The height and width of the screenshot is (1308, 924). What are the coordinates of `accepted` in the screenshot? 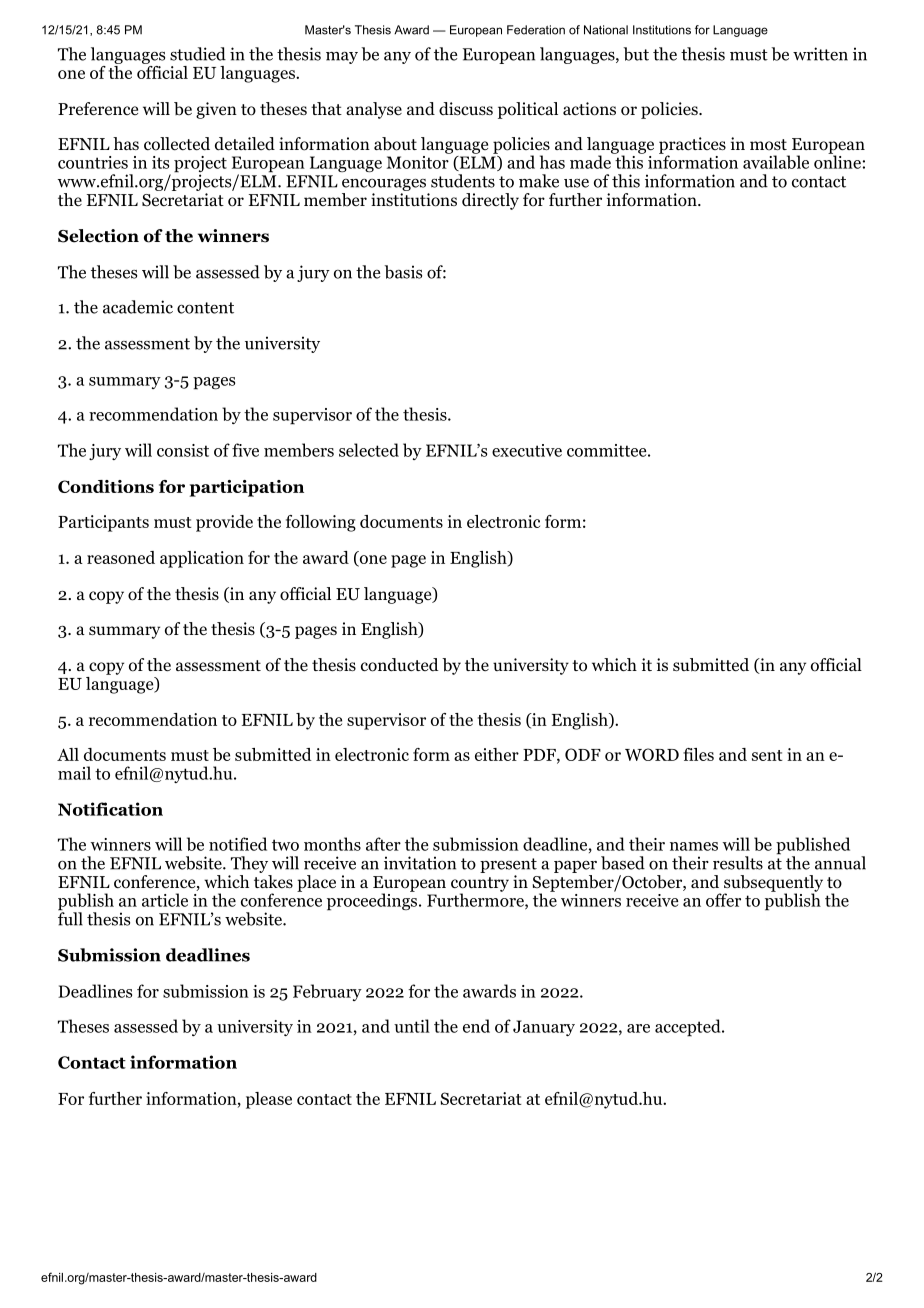 It's located at (689, 1028).
